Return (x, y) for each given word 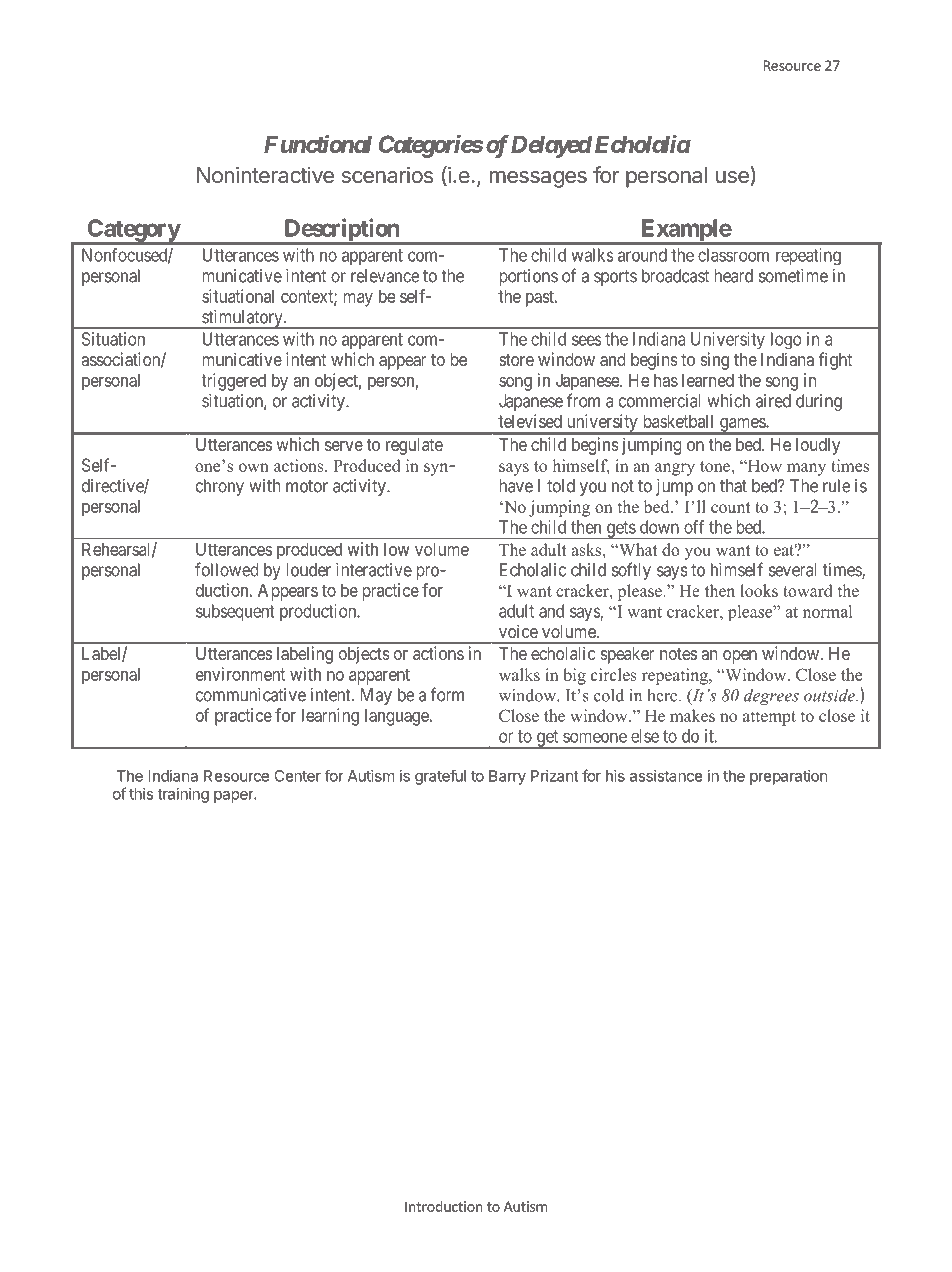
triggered (234, 382)
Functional (318, 144)
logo (786, 341)
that (733, 486)
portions (528, 277)
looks (759, 590)
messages (538, 179)
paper (234, 797)
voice (518, 631)
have (516, 486)
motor (307, 486)
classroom (733, 255)
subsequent (235, 612)
